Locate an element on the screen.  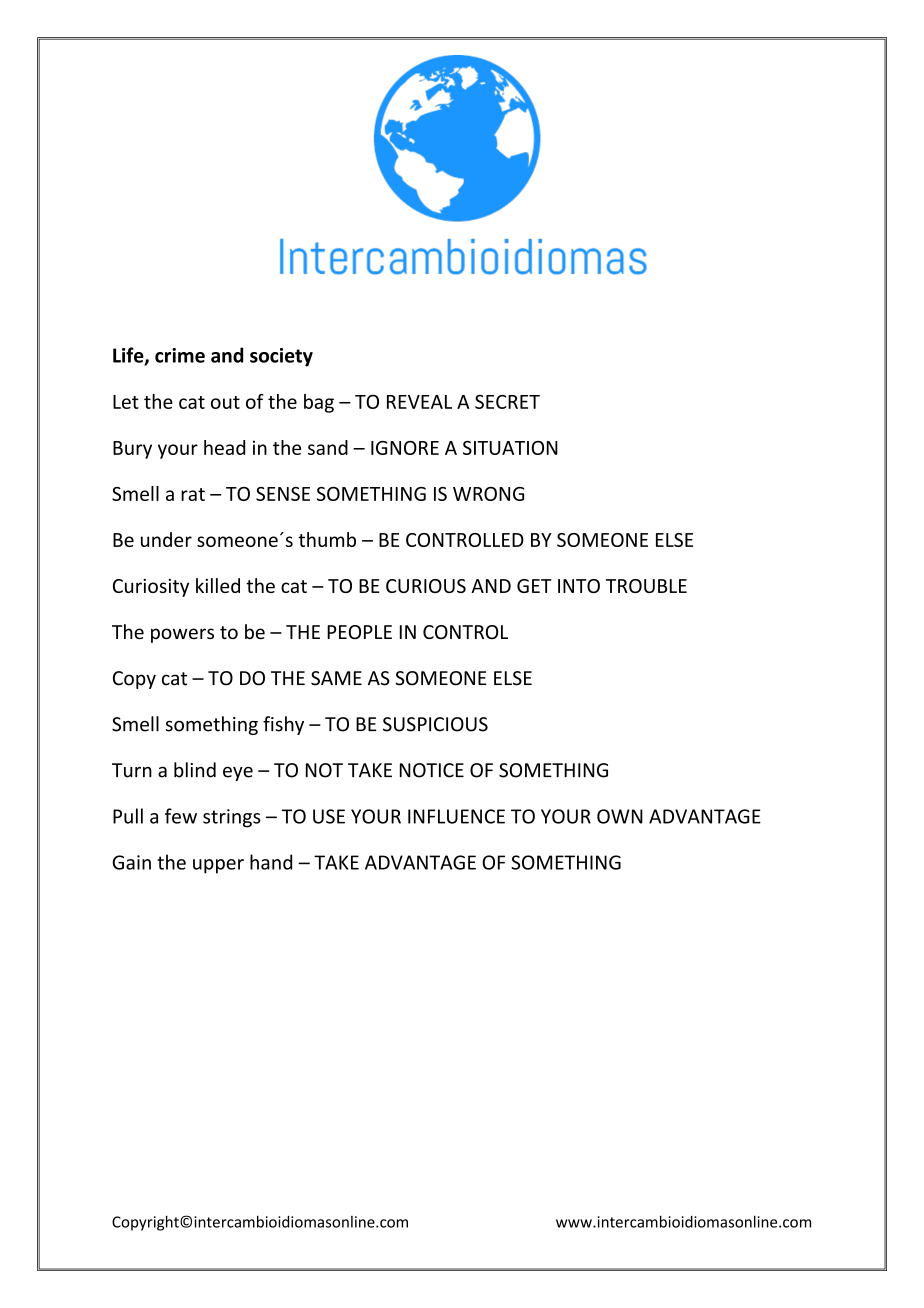
REVEAL is located at coordinates (419, 402).
